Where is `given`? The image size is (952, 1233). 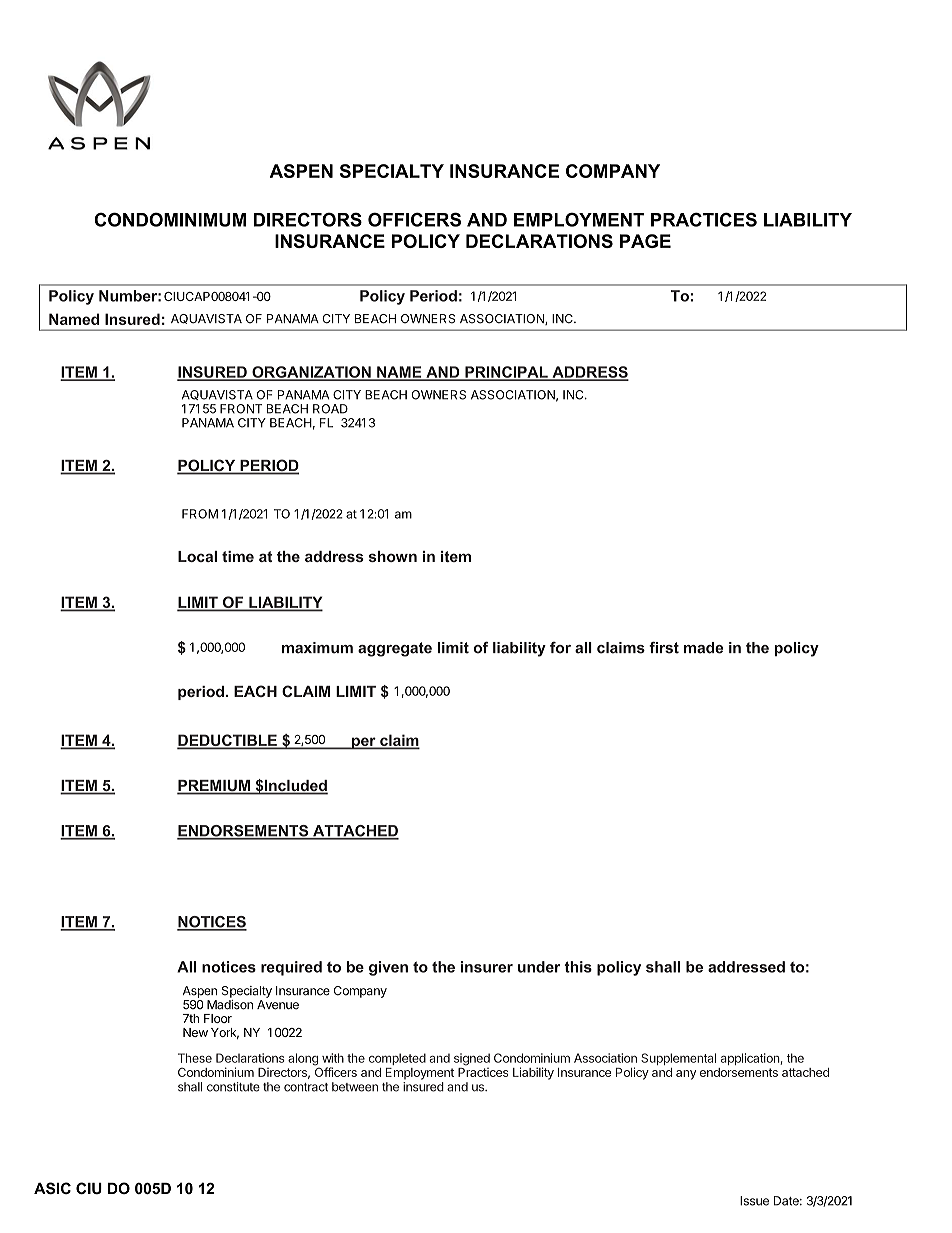 given is located at coordinates (388, 968).
